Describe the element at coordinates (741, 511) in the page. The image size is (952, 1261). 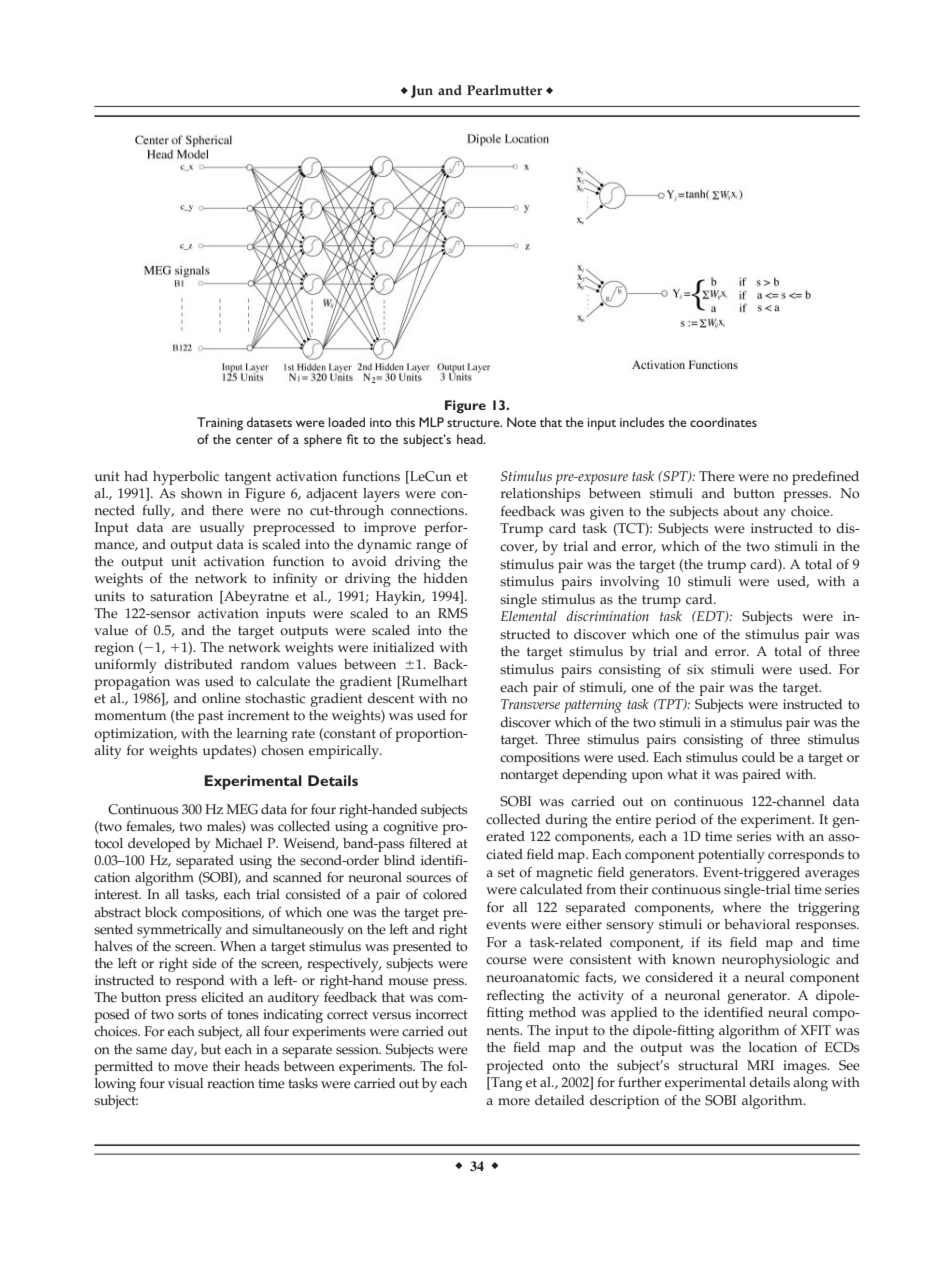
I see `about` at that location.
